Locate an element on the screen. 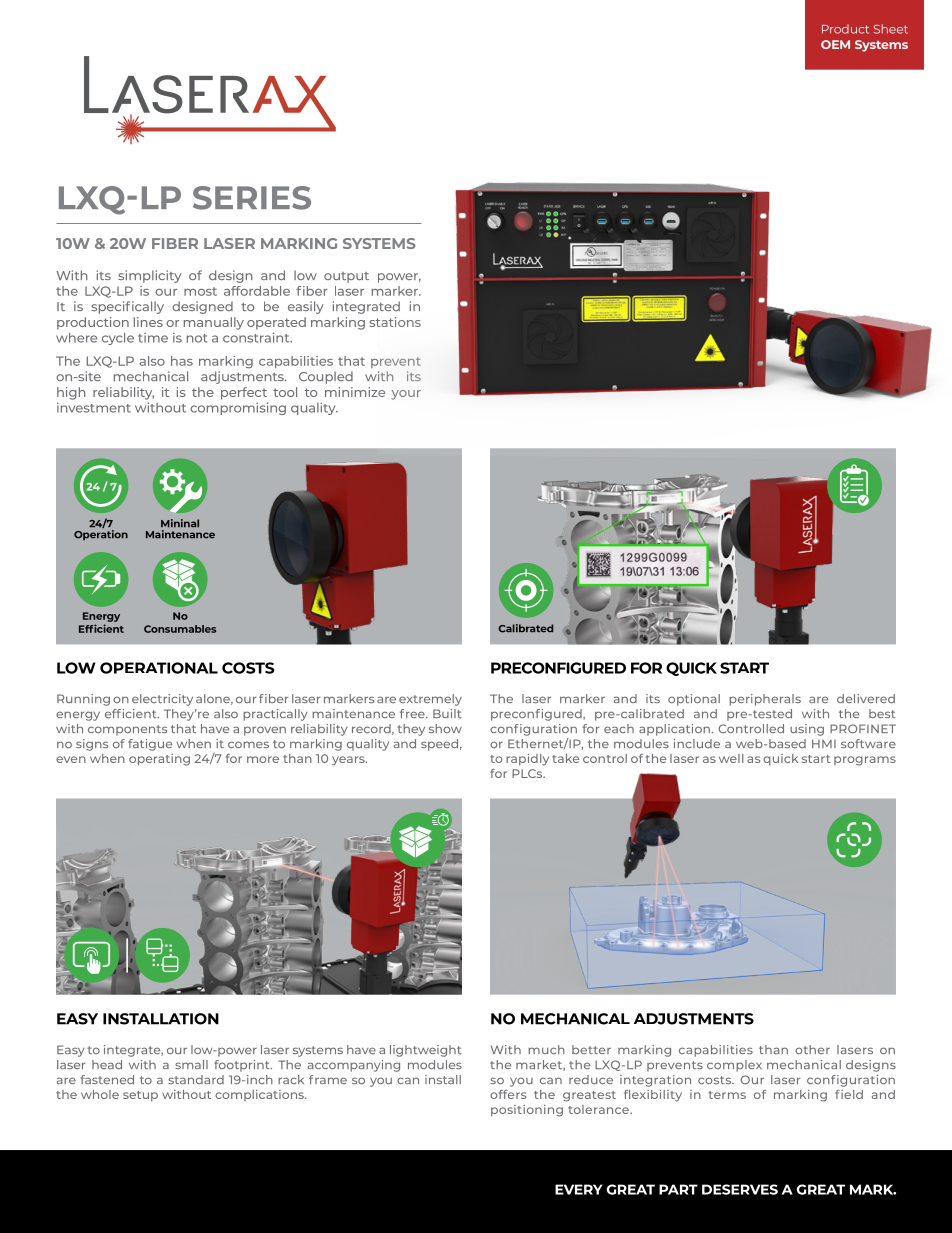 This screenshot has width=952, height=1233. output is located at coordinates (346, 277).
